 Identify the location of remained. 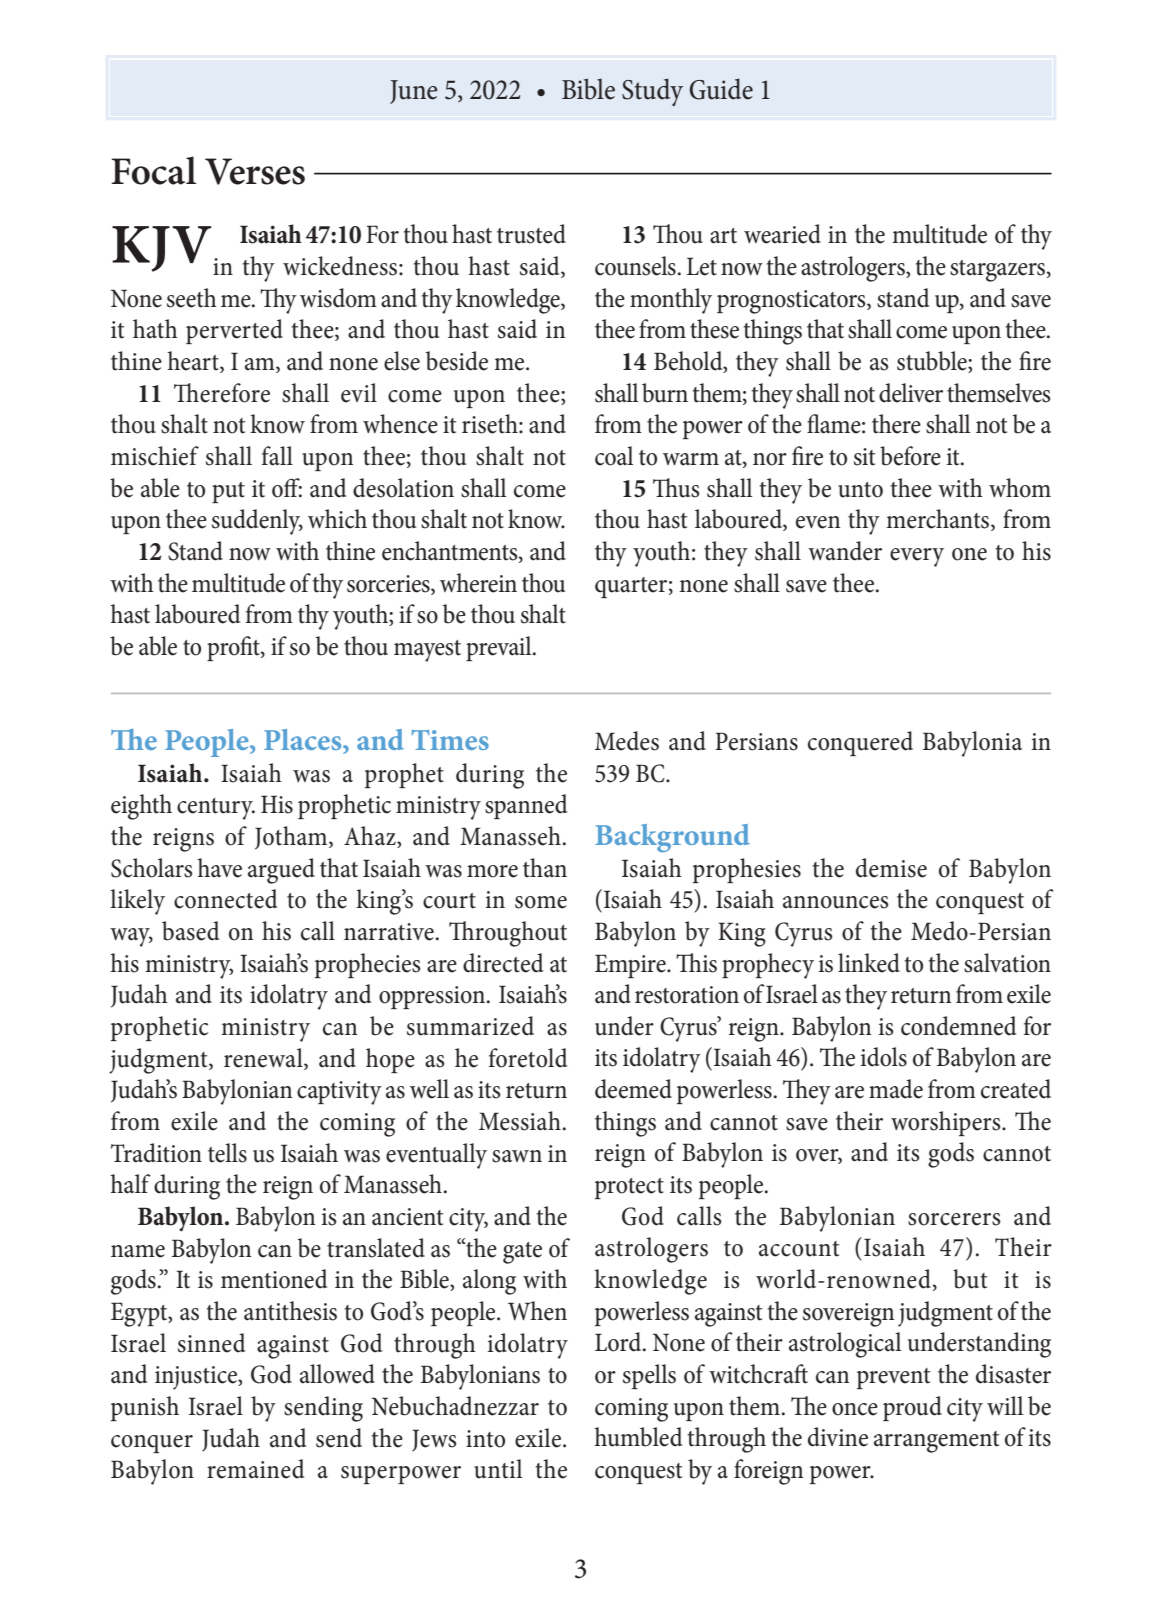
(255, 1469).
